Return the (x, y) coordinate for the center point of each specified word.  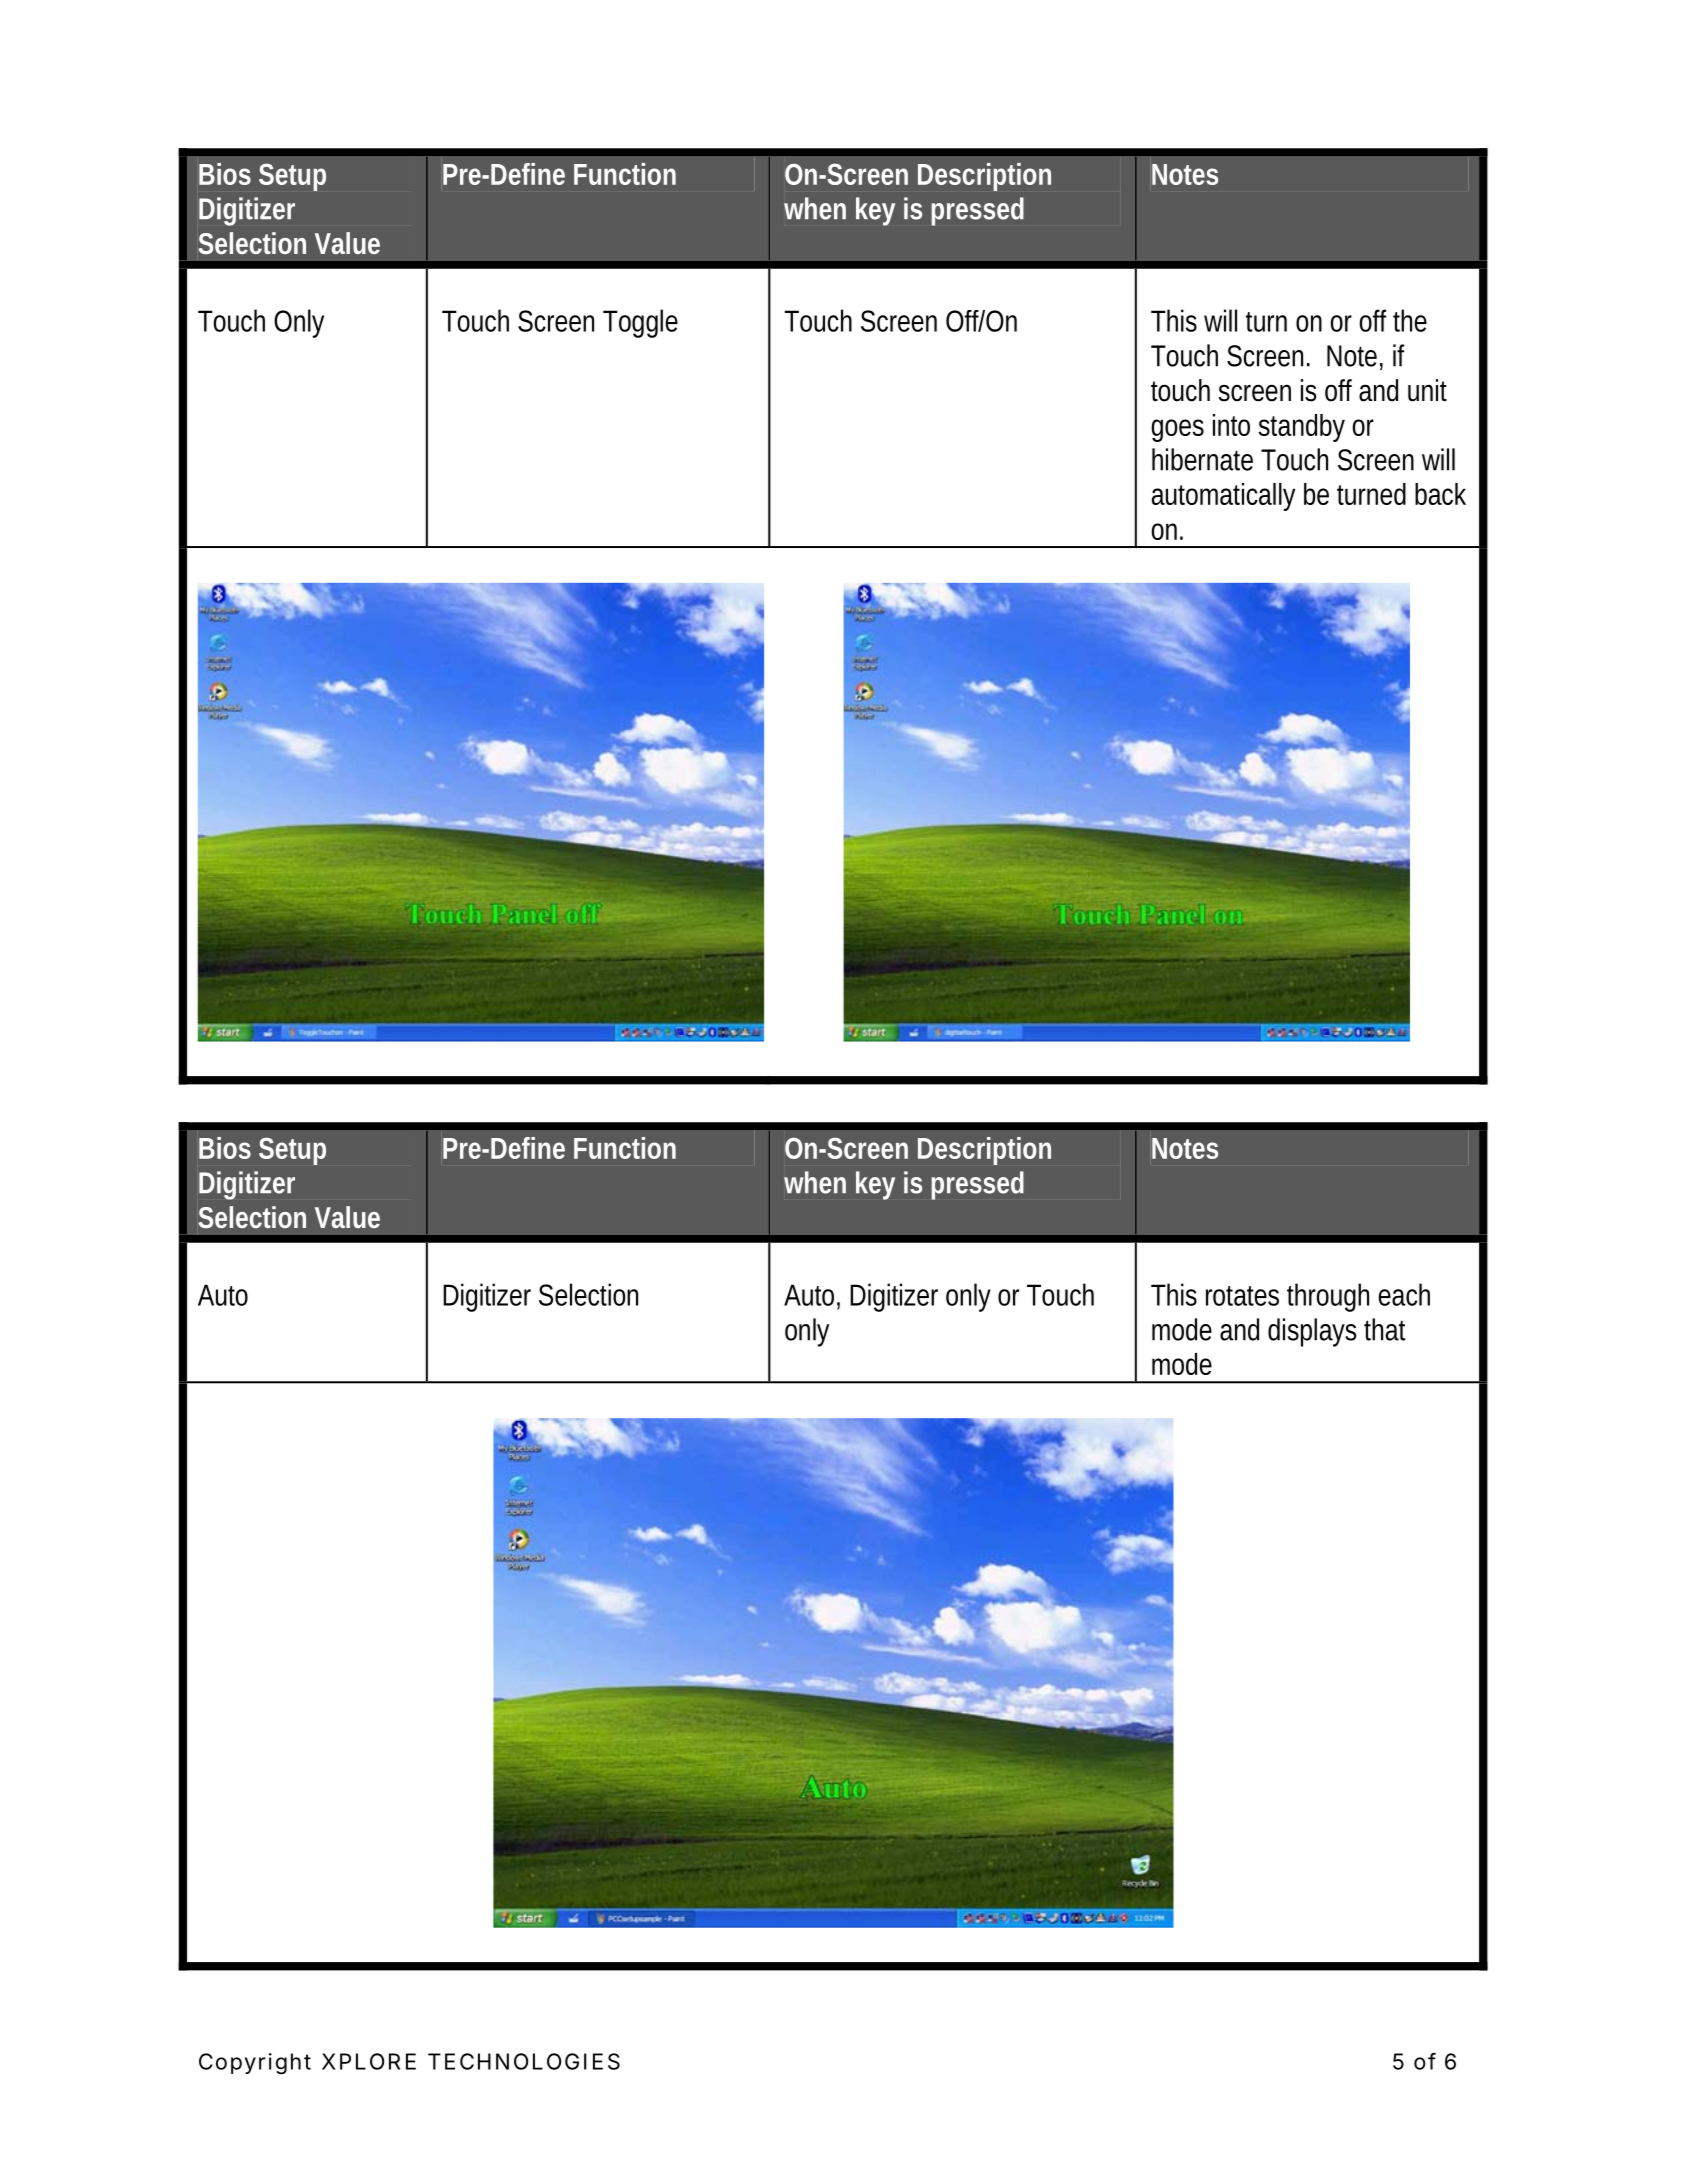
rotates (1242, 1296)
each (1404, 1294)
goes (1177, 430)
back (1440, 494)
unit (1427, 390)
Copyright (255, 2064)
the (1410, 320)
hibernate (1202, 459)
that (1385, 1329)
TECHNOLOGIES (524, 2061)
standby (1302, 428)
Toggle (640, 323)
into (1231, 425)
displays (1312, 1332)
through (1328, 1297)
